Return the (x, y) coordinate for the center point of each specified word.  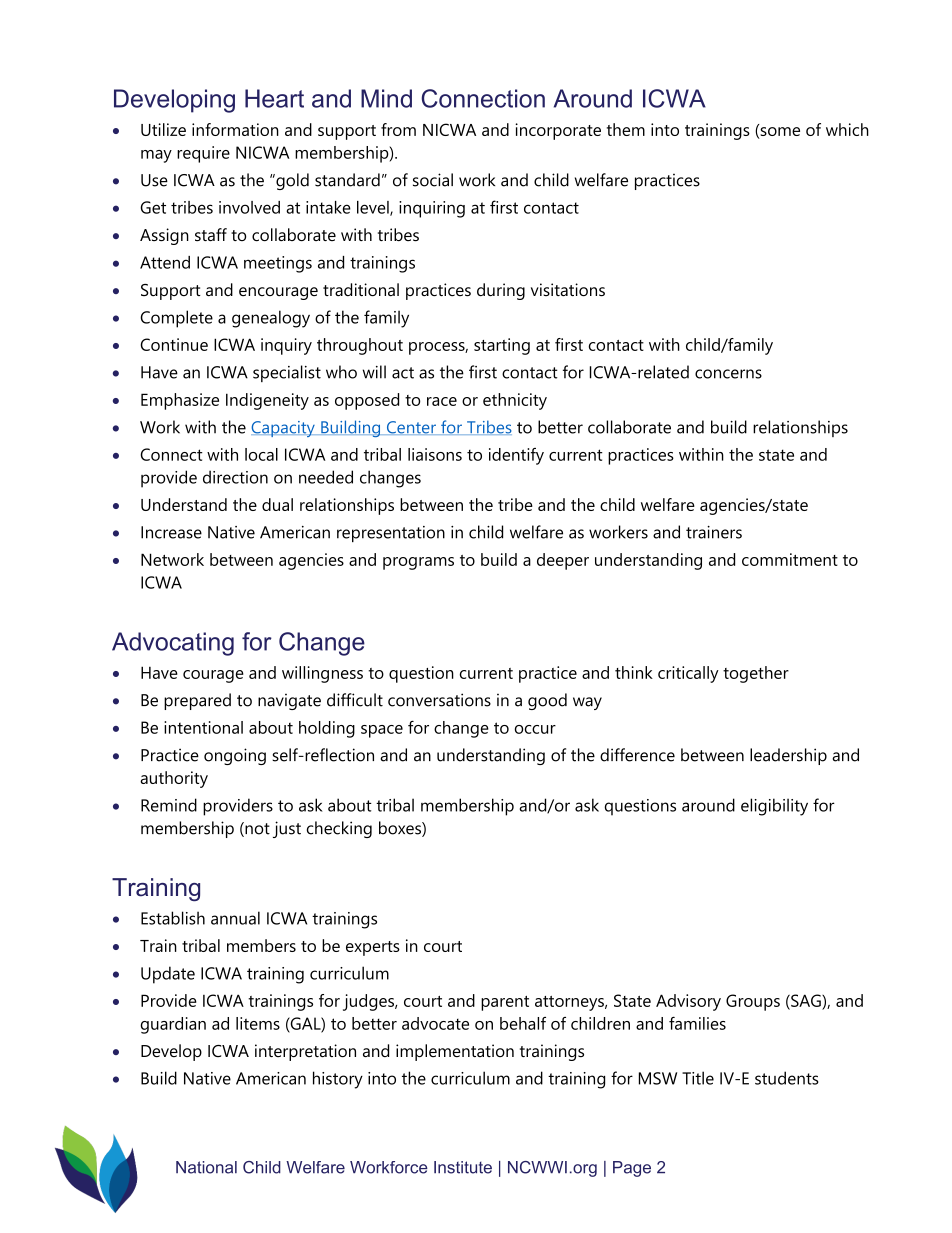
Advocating (173, 644)
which (847, 129)
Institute (463, 1167)
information (235, 129)
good (547, 701)
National (206, 1167)
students (787, 1078)
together (756, 674)
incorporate (558, 131)
